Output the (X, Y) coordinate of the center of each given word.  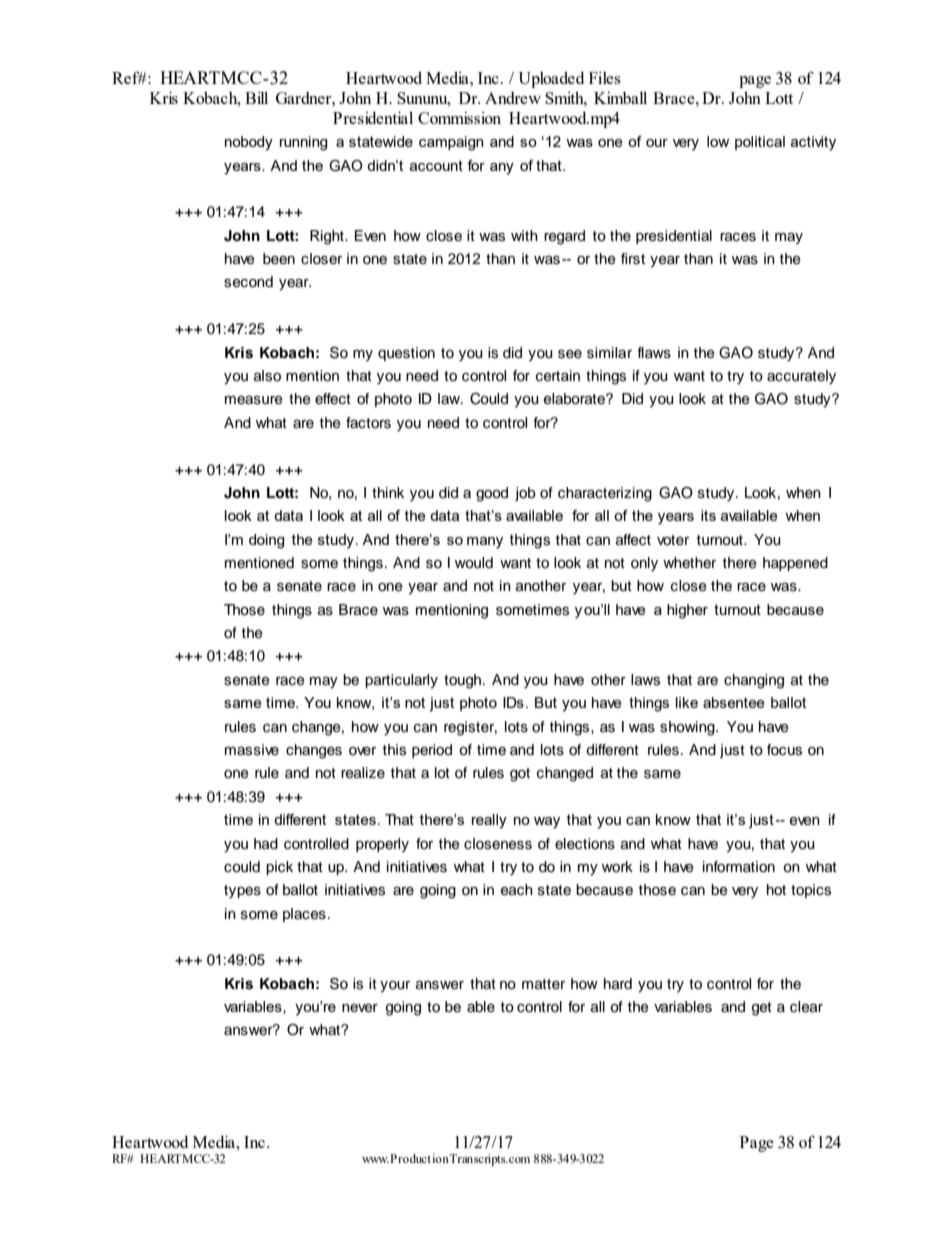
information (739, 867)
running (304, 143)
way (547, 823)
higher (687, 611)
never (360, 1008)
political (760, 143)
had (266, 844)
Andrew (513, 98)
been (279, 259)
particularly (401, 681)
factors (368, 423)
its (708, 515)
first (633, 259)
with (524, 235)
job (525, 494)
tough (464, 681)
